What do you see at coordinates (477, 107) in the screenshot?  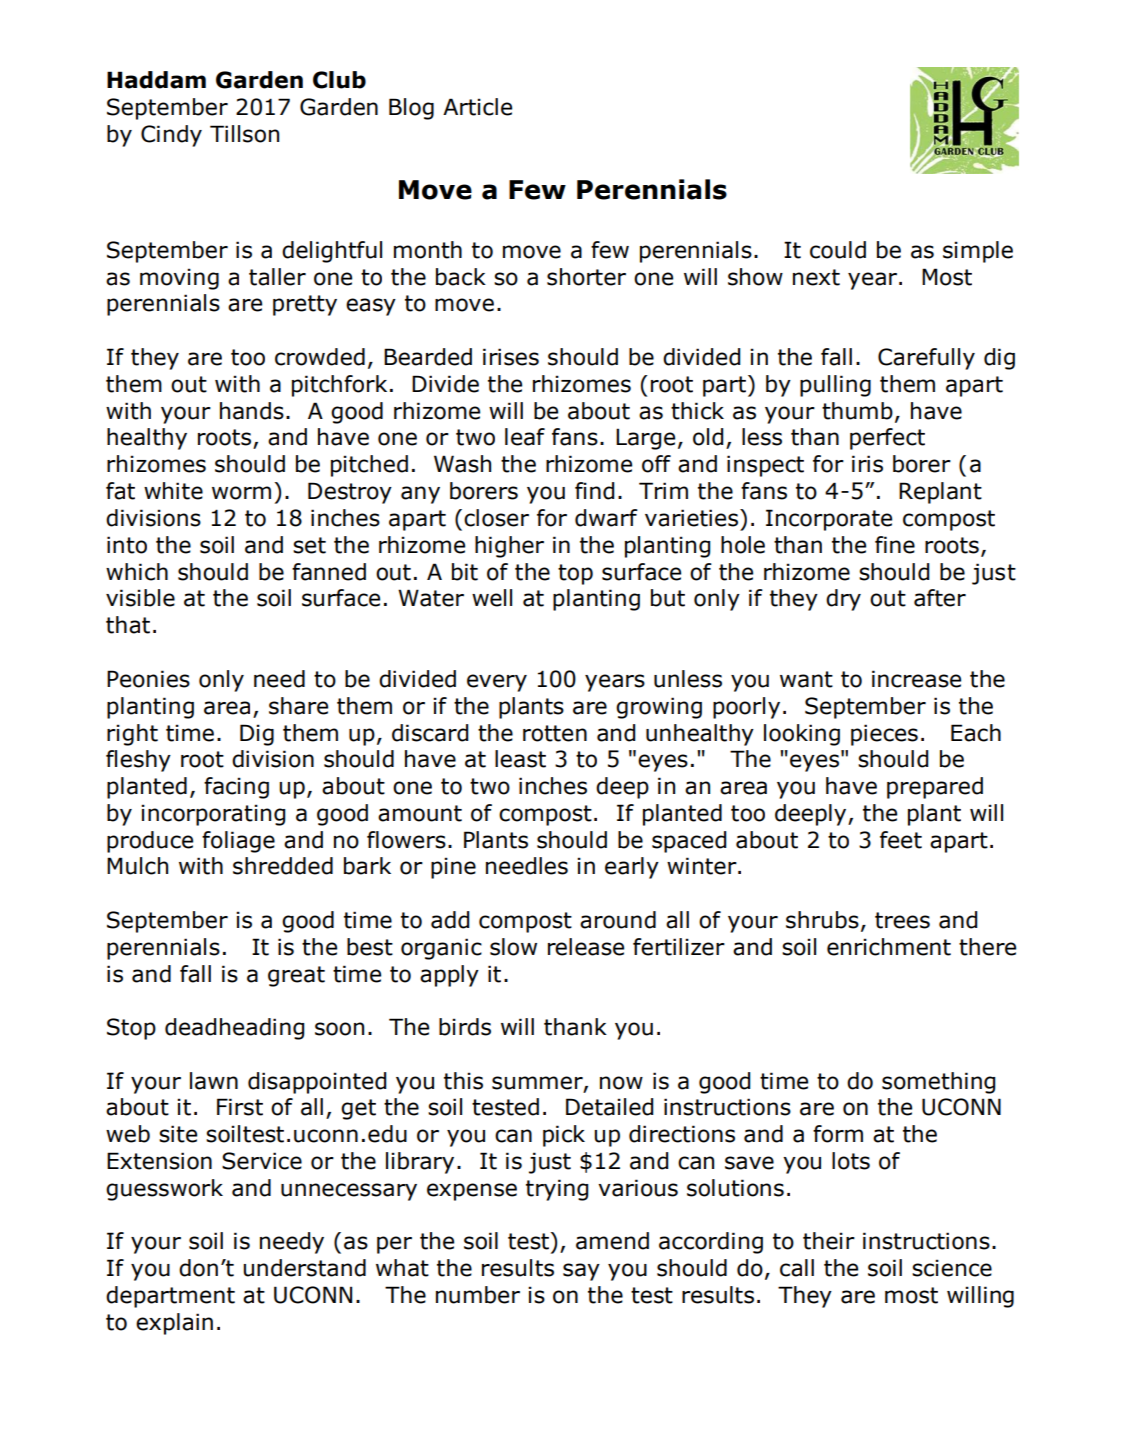 I see `Article` at bounding box center [477, 107].
